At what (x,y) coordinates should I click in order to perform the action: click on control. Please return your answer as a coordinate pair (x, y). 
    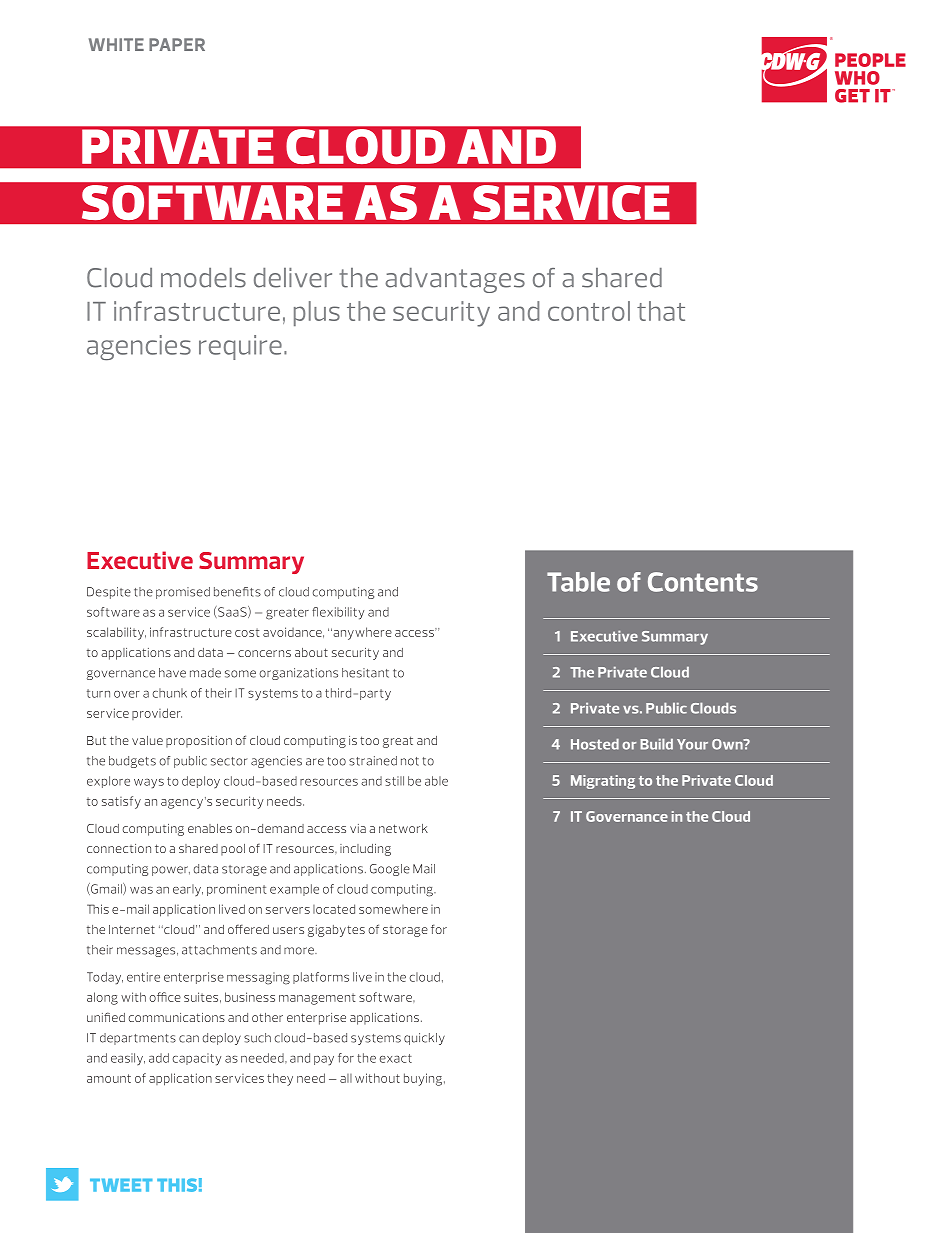
    Looking at the image, I should click on (589, 311).
